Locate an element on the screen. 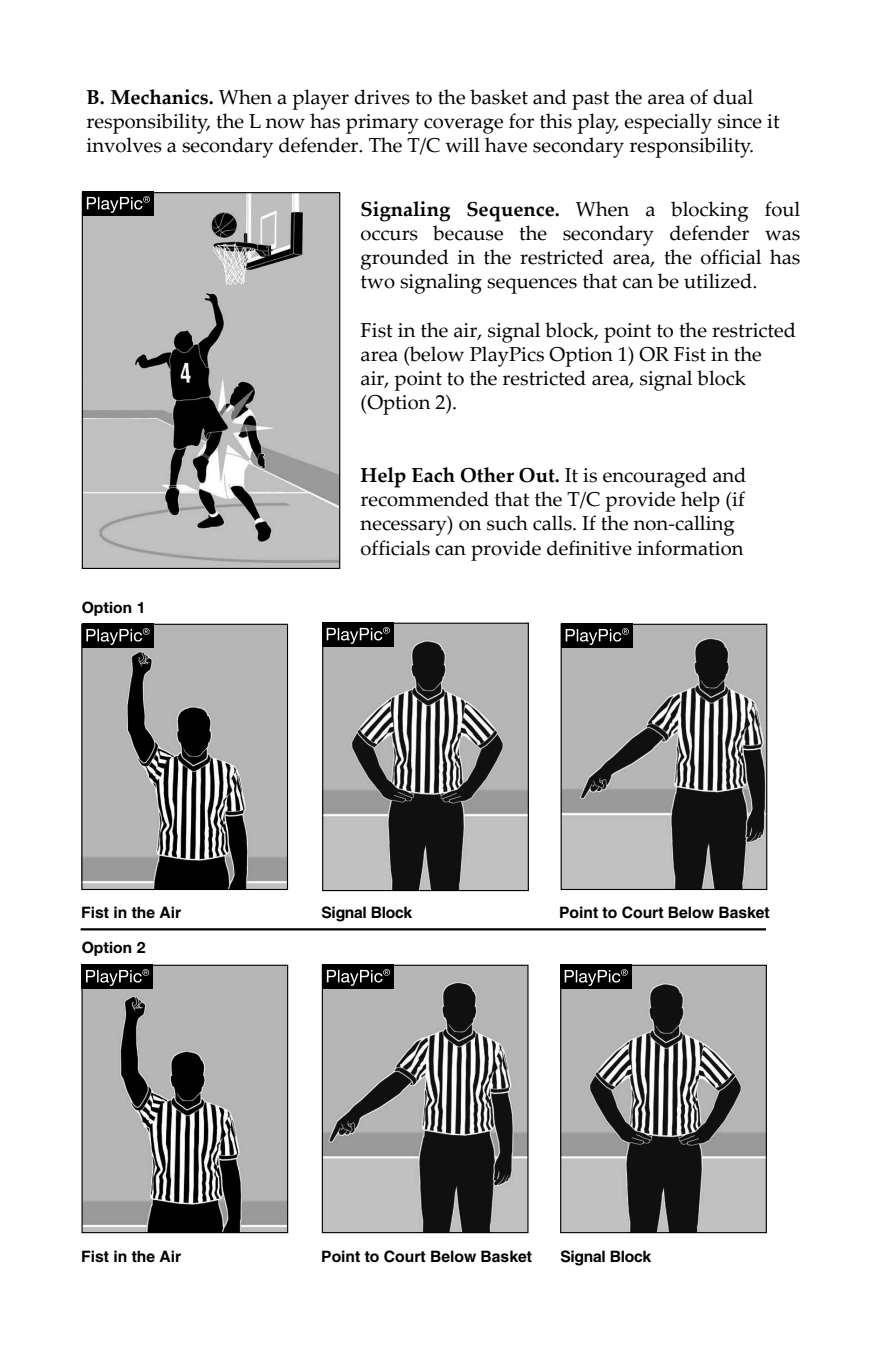  Mechanics is located at coordinates (161, 97).
